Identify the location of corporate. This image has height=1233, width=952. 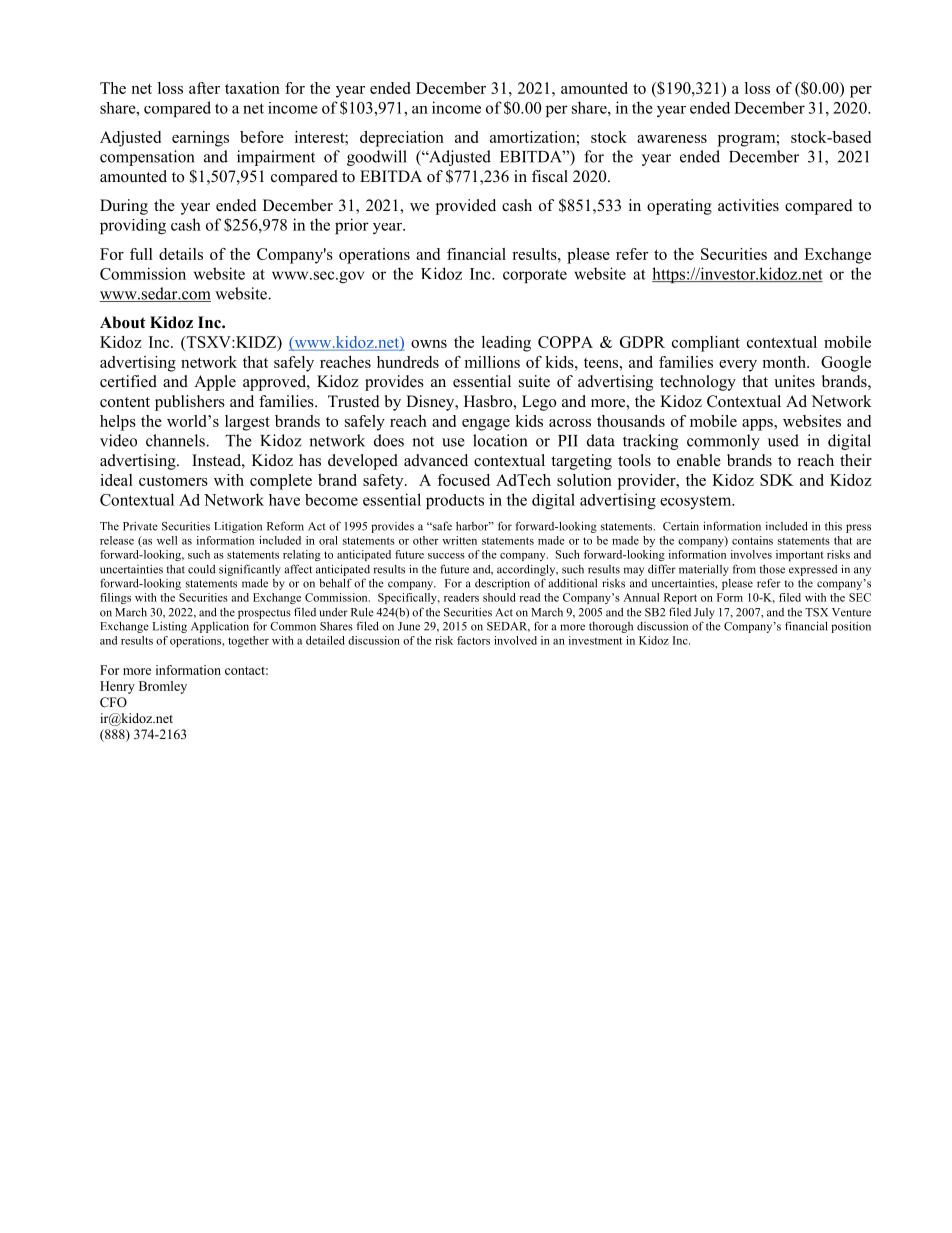
(535, 276).
